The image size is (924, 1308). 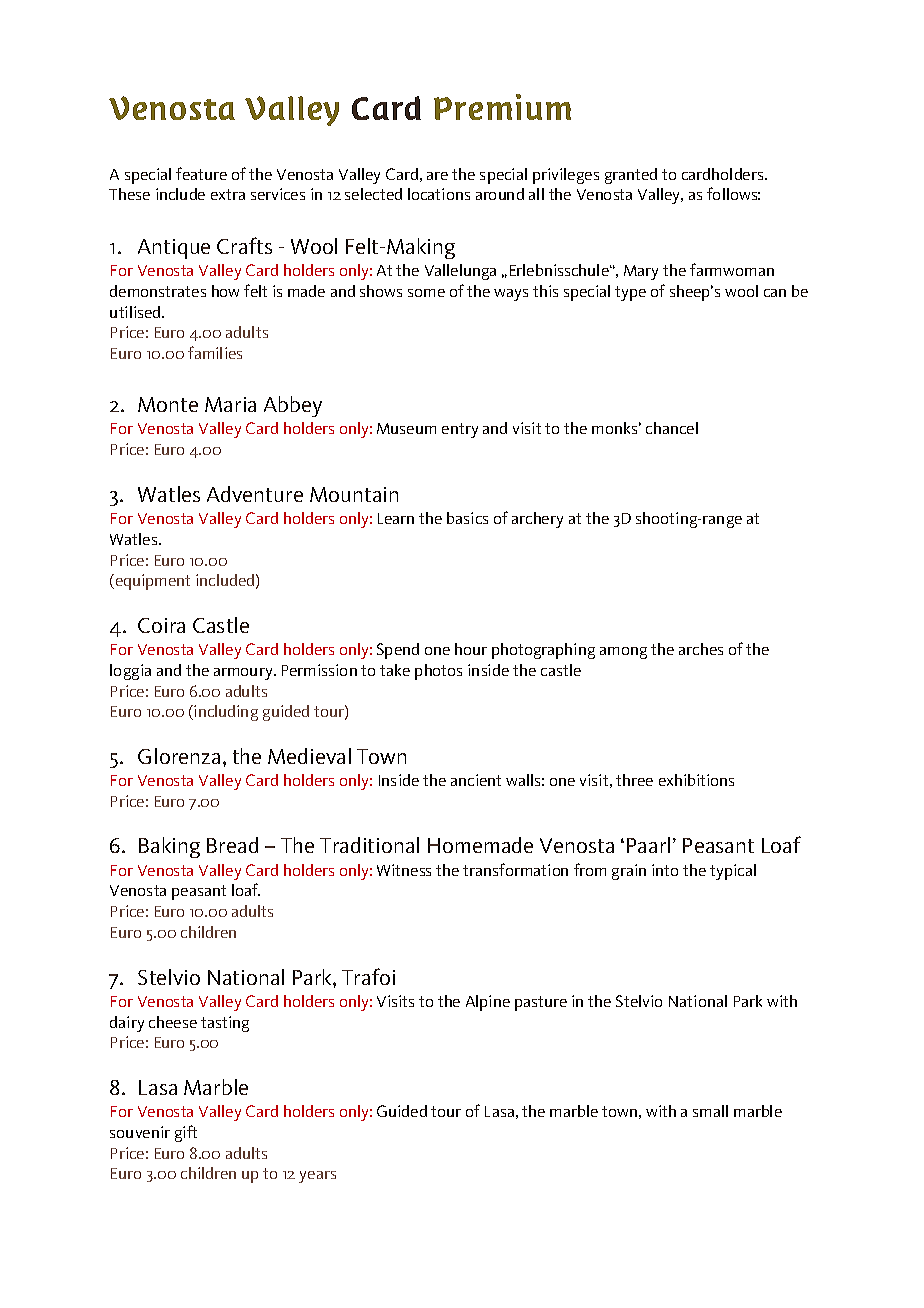 I want to click on gift, so click(x=186, y=1133).
